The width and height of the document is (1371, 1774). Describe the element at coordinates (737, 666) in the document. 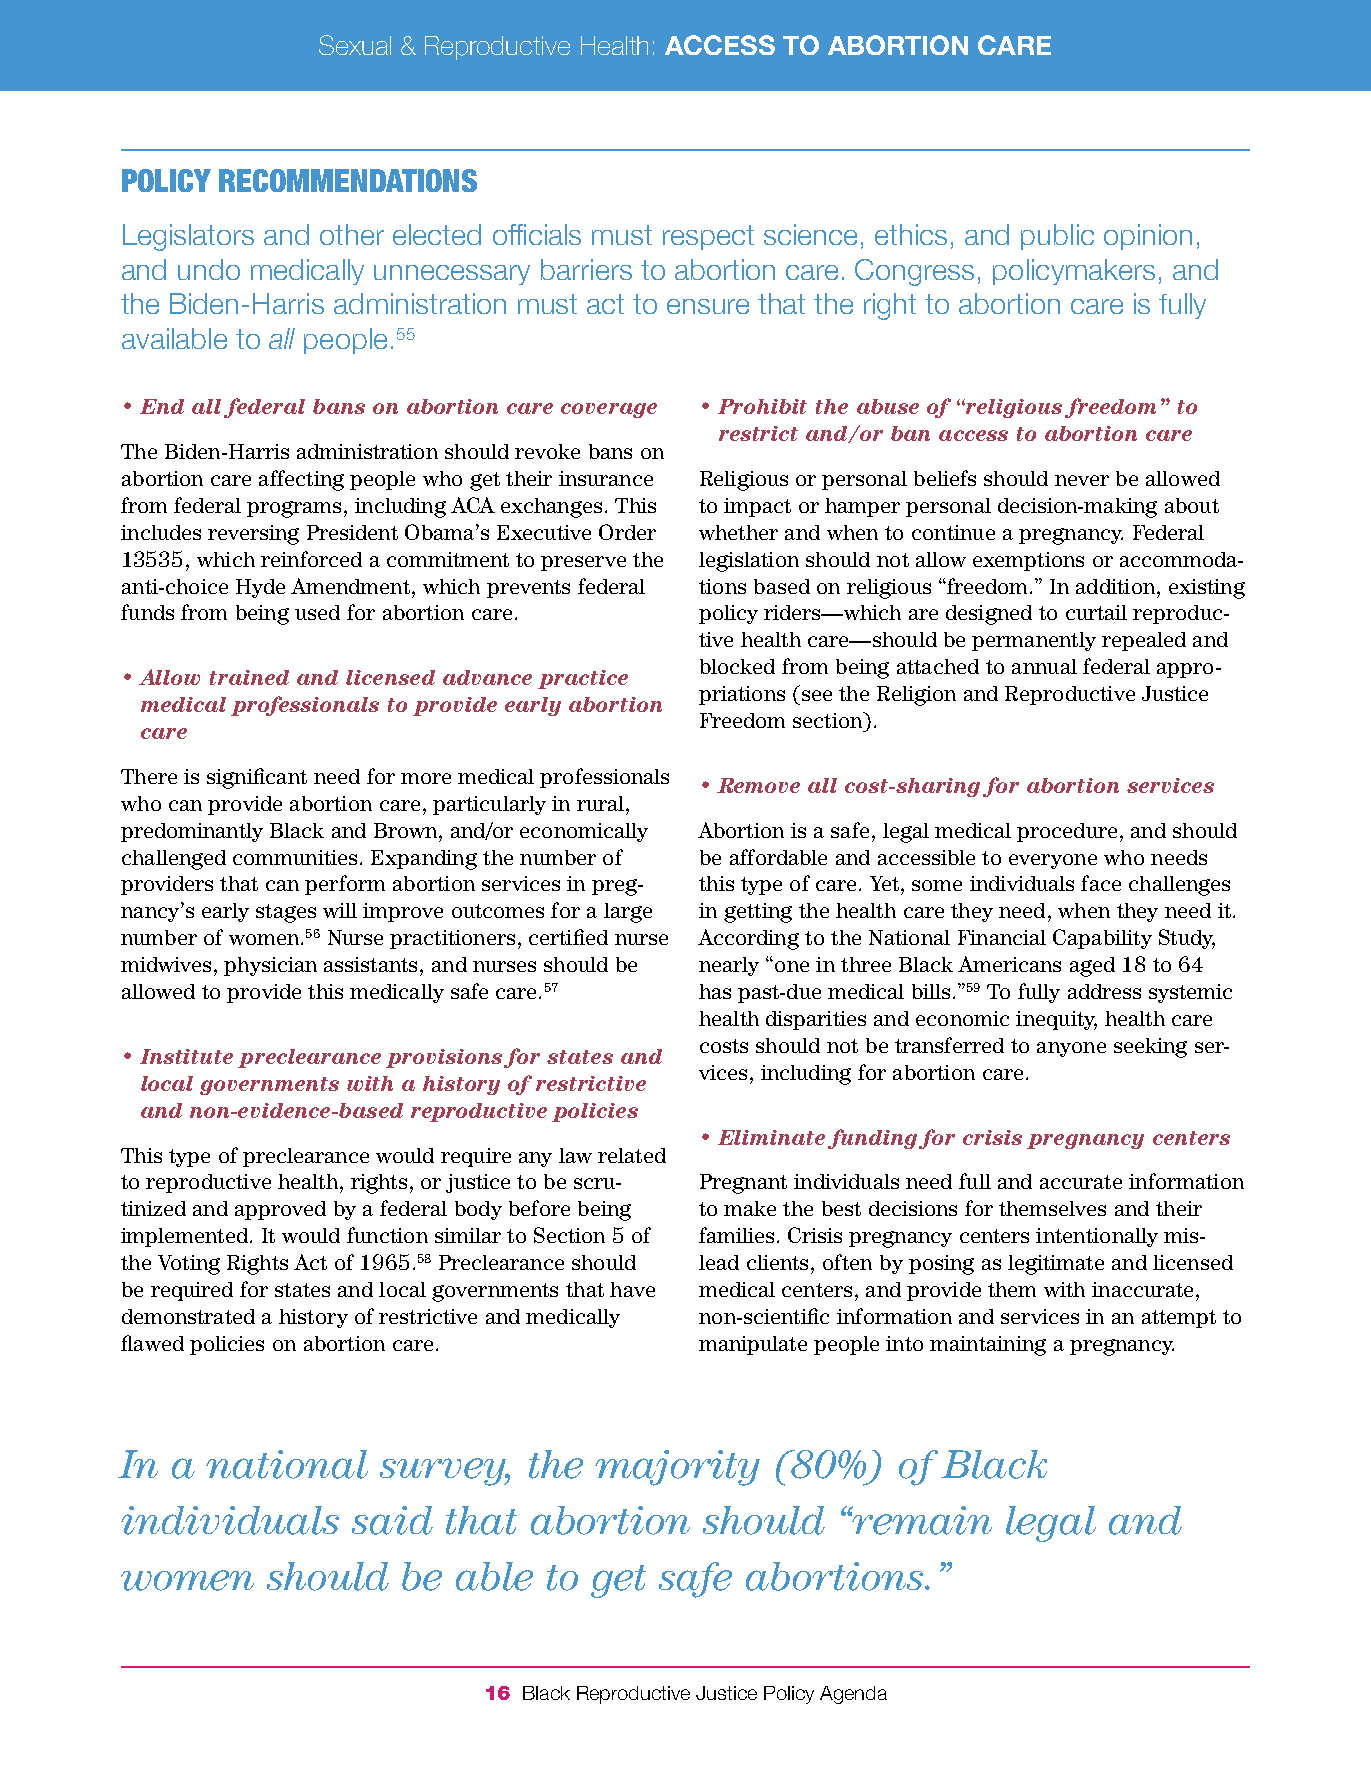

I see `blocked` at that location.
